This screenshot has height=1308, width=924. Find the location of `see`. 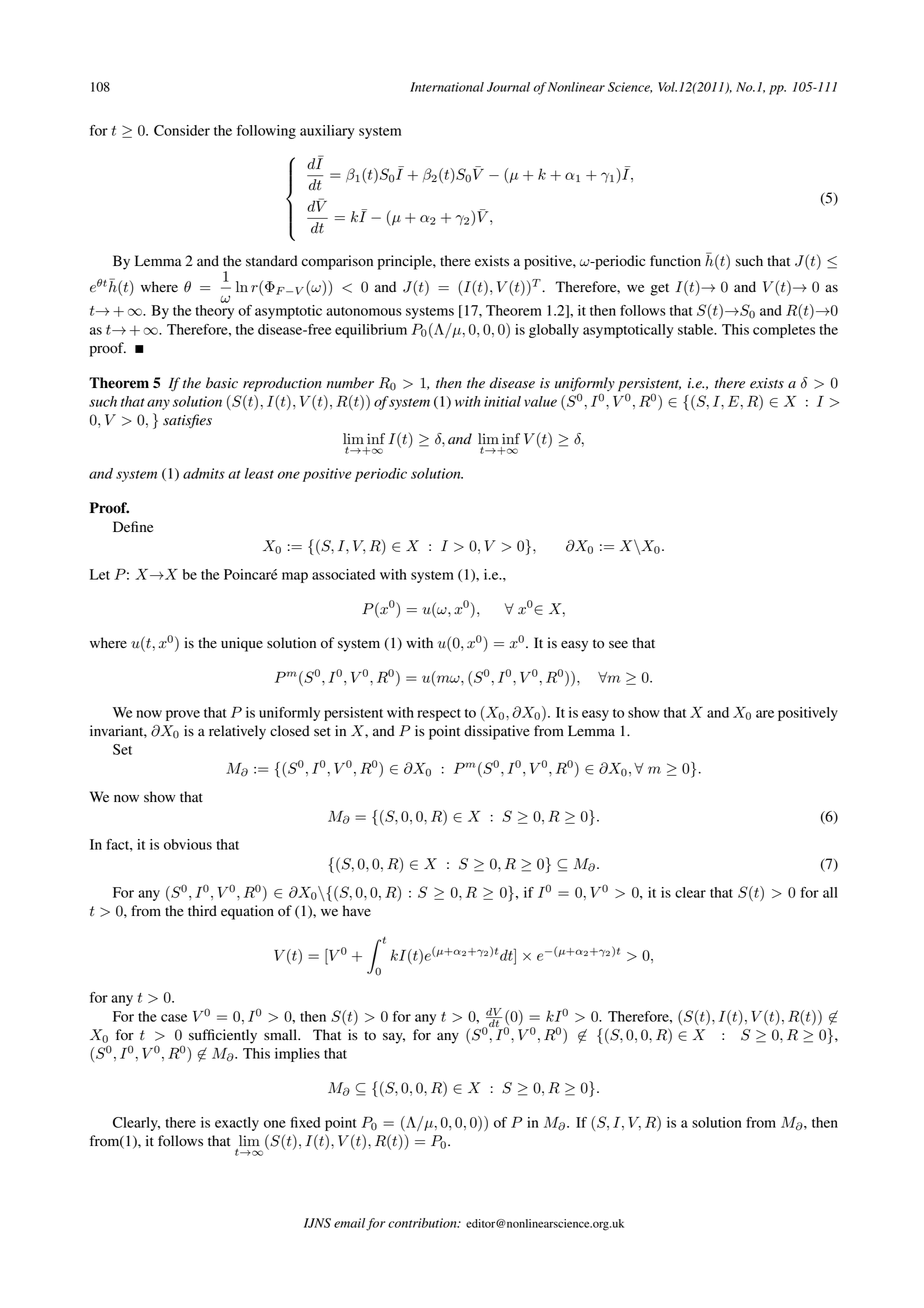

see is located at coordinates (618, 645).
